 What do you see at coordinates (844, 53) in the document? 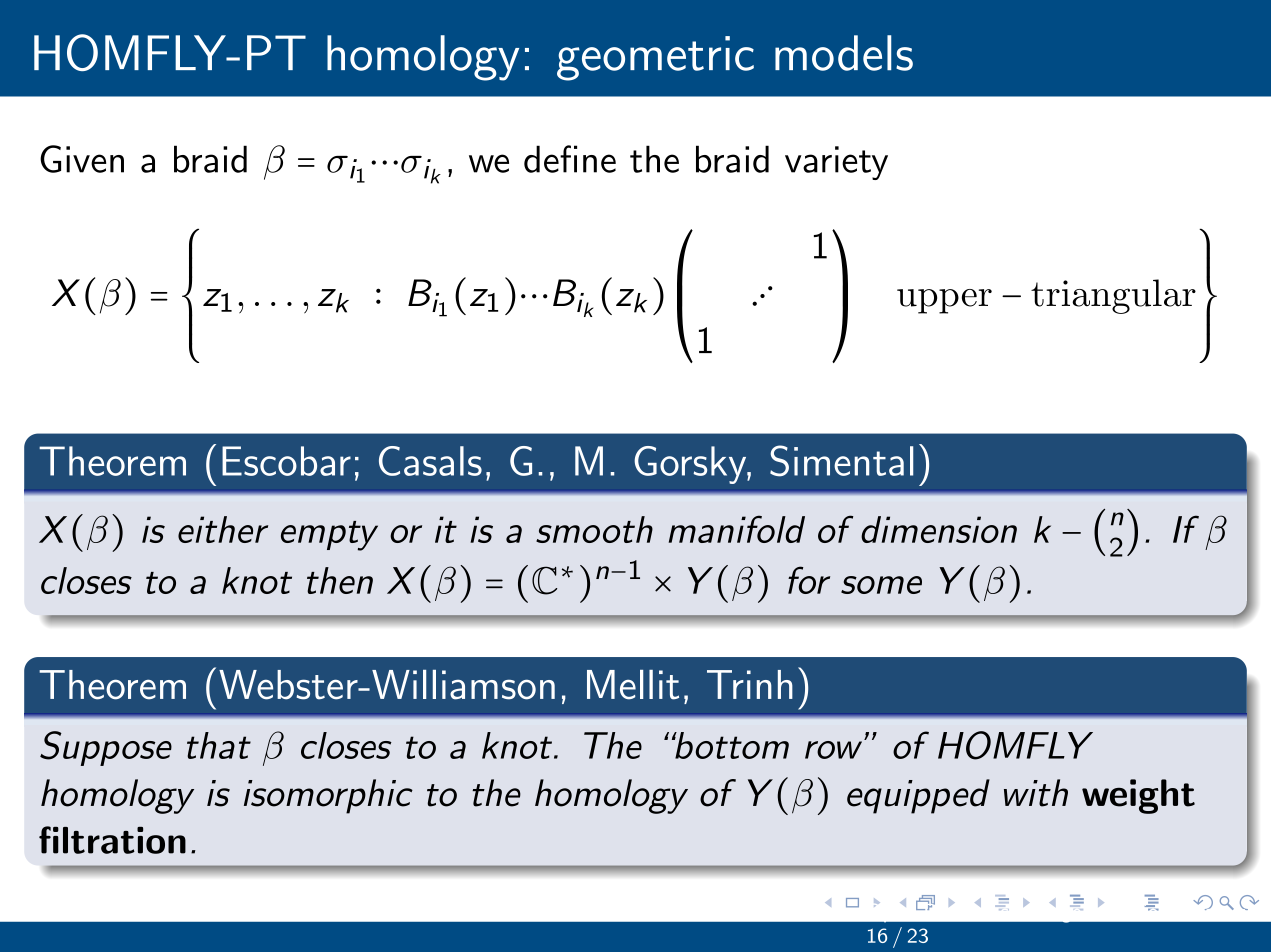
I see `models` at bounding box center [844, 53].
